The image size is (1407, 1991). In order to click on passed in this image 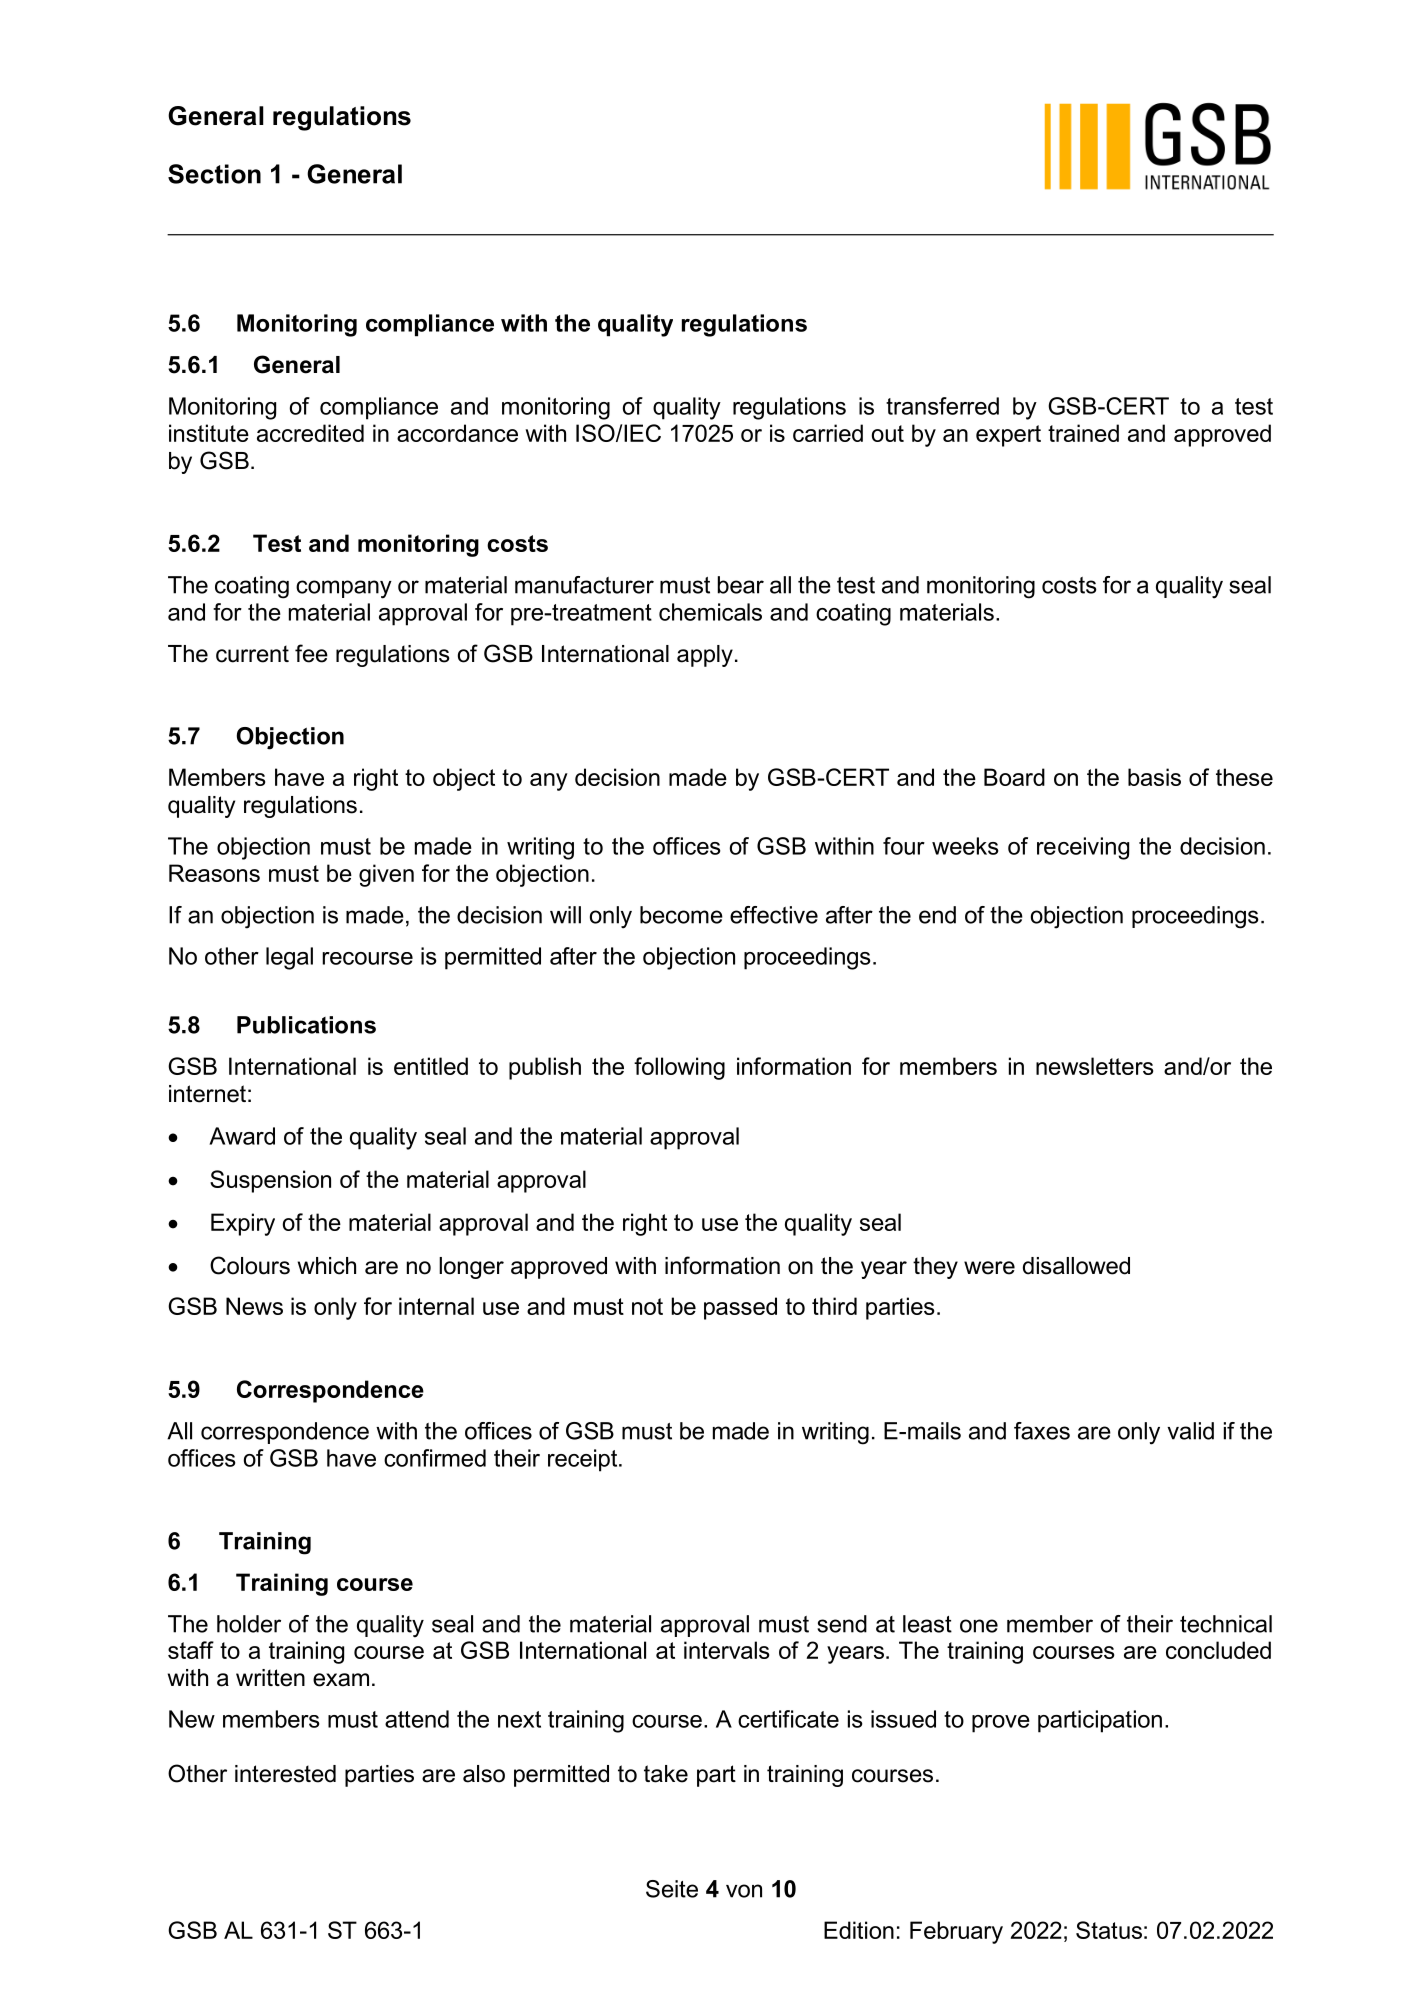, I will do `click(740, 1308)`.
